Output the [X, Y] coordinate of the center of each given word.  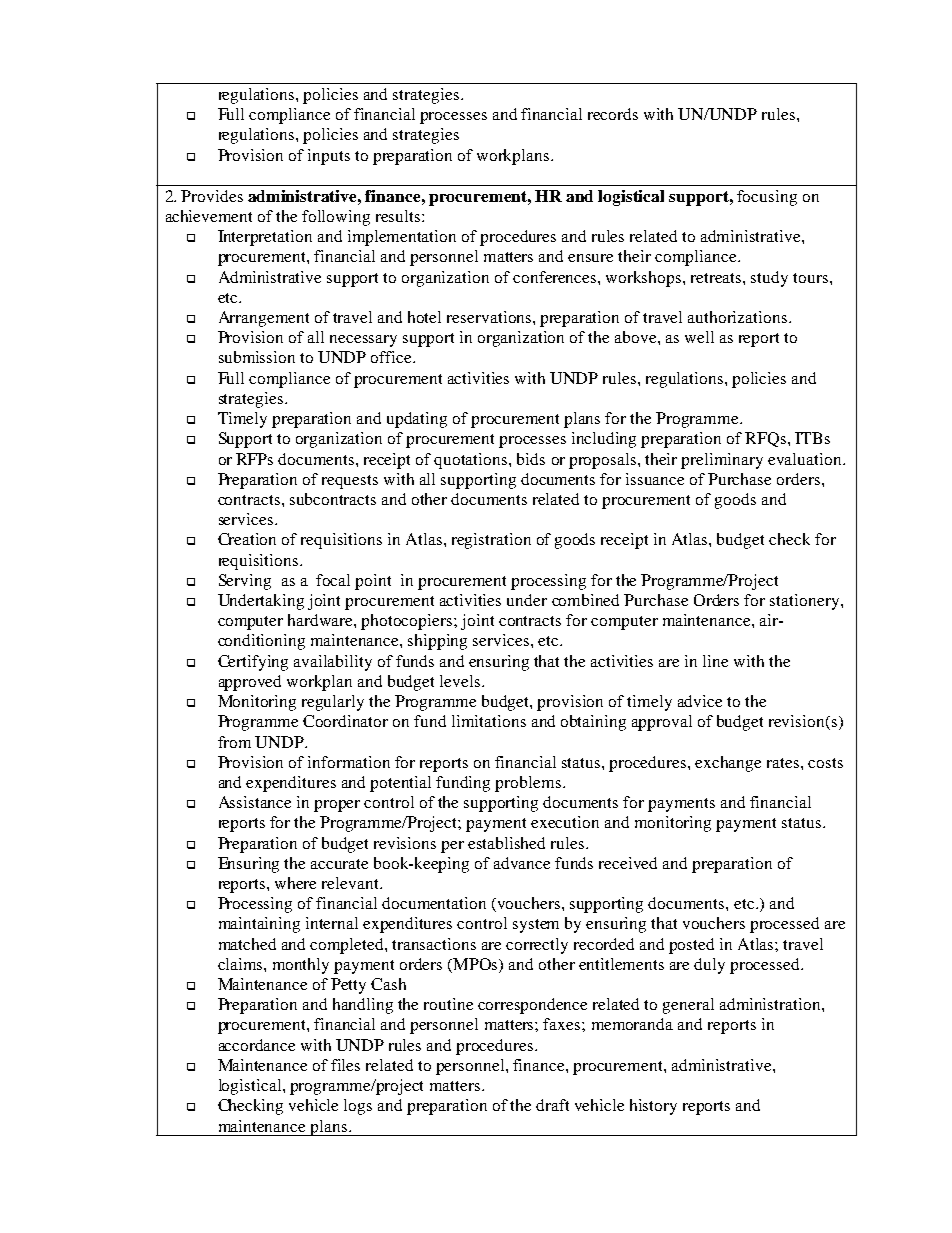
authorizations [739, 317]
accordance [257, 1045]
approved [250, 683]
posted [691, 946]
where [295, 883]
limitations [489, 721]
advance [522, 863]
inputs [329, 157]
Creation [247, 539]
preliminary [722, 461]
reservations [490, 317]
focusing [767, 198]
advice [700, 701]
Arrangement [264, 319]
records [613, 114]
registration [491, 541]
